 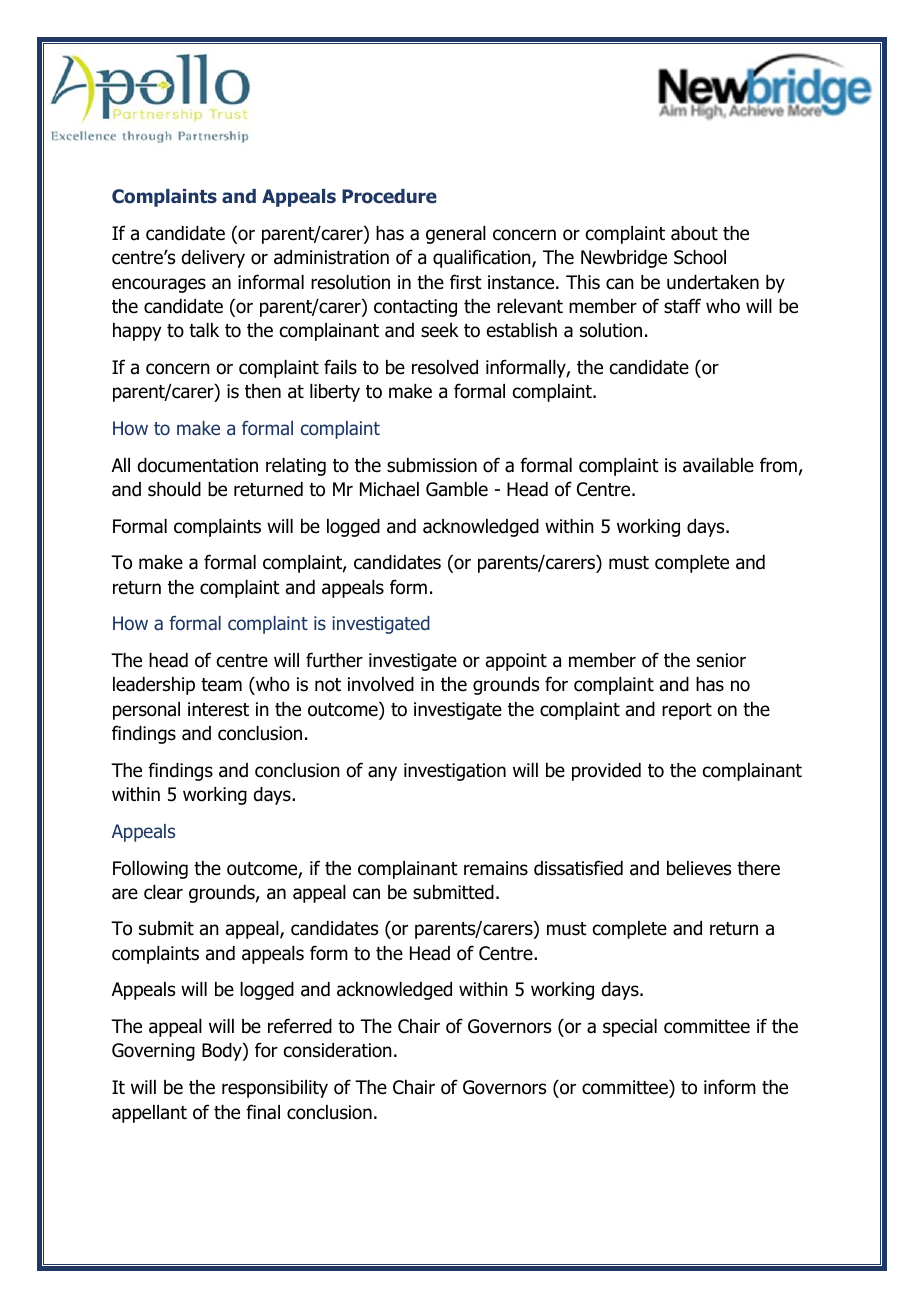 I want to click on delivery, so click(x=213, y=259).
